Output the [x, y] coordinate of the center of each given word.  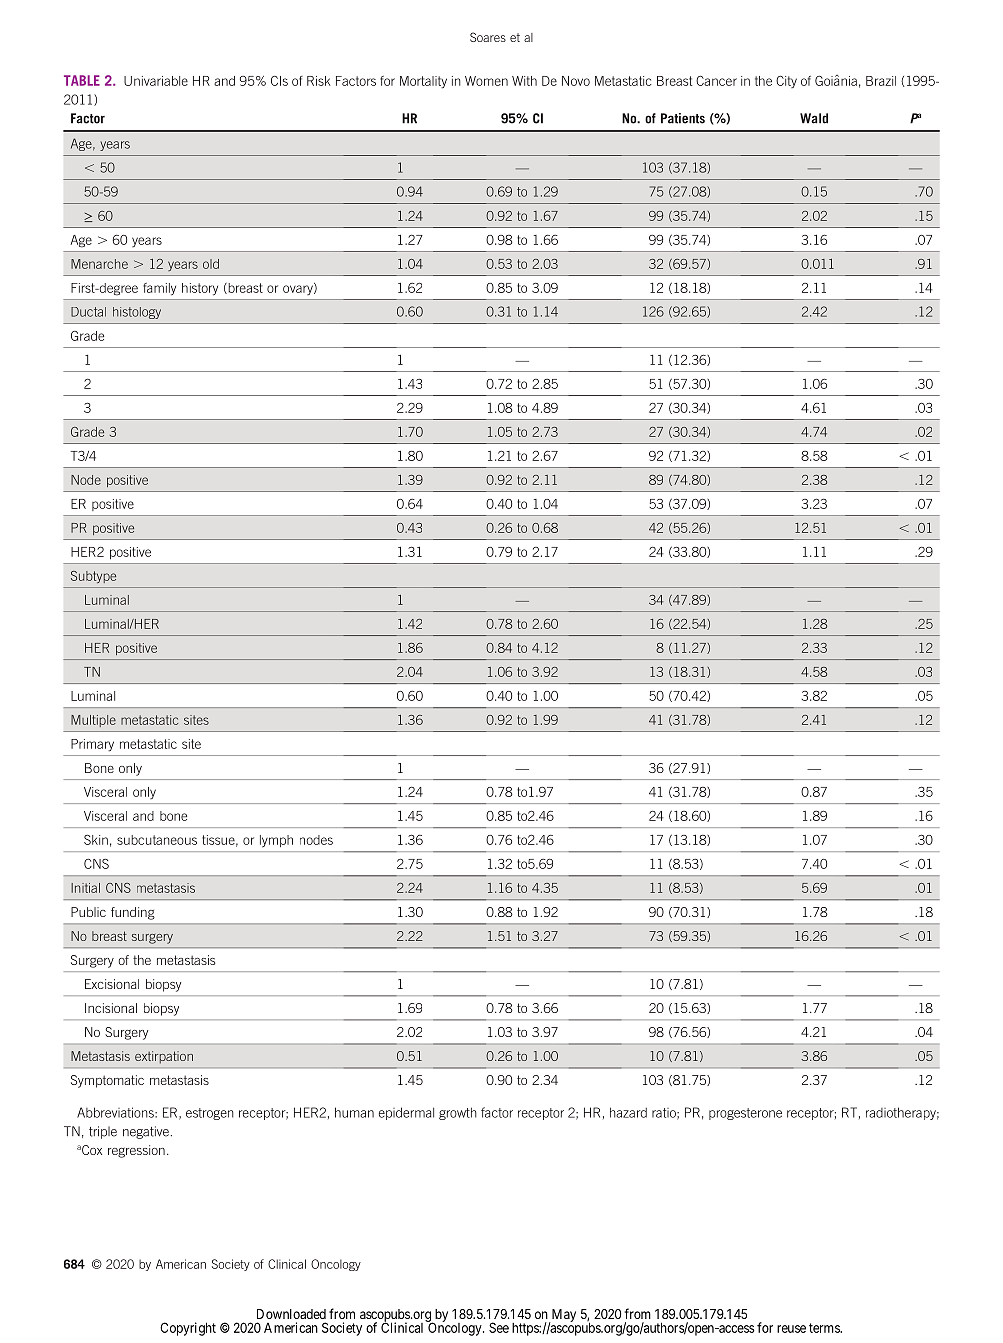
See [499, 1327]
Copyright [188, 1329]
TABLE [82, 80]
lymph [276, 841]
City [786, 82]
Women [486, 81]
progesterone [745, 1114]
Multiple [93, 721]
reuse [791, 1329]
